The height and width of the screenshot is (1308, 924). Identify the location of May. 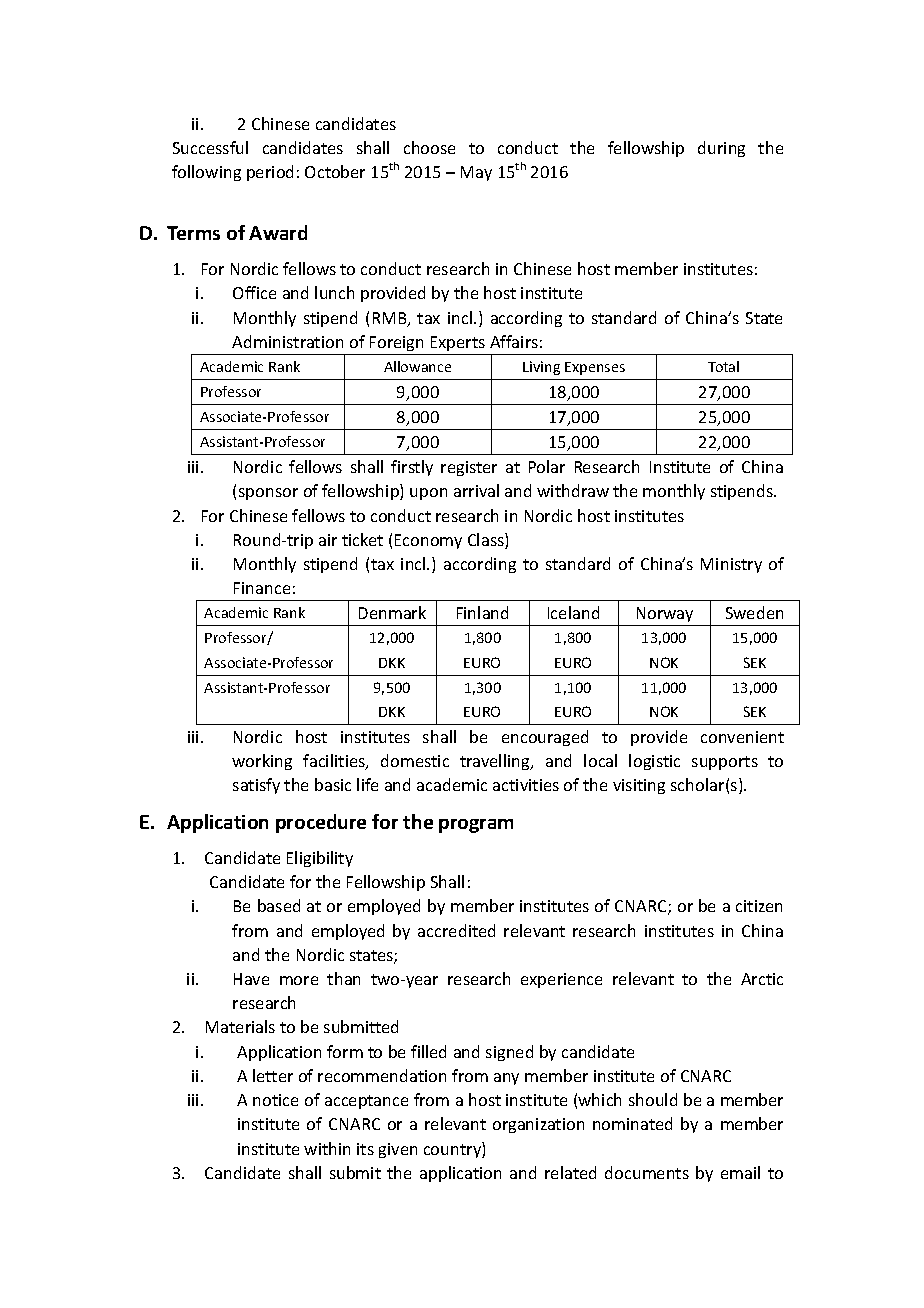
(476, 173).
